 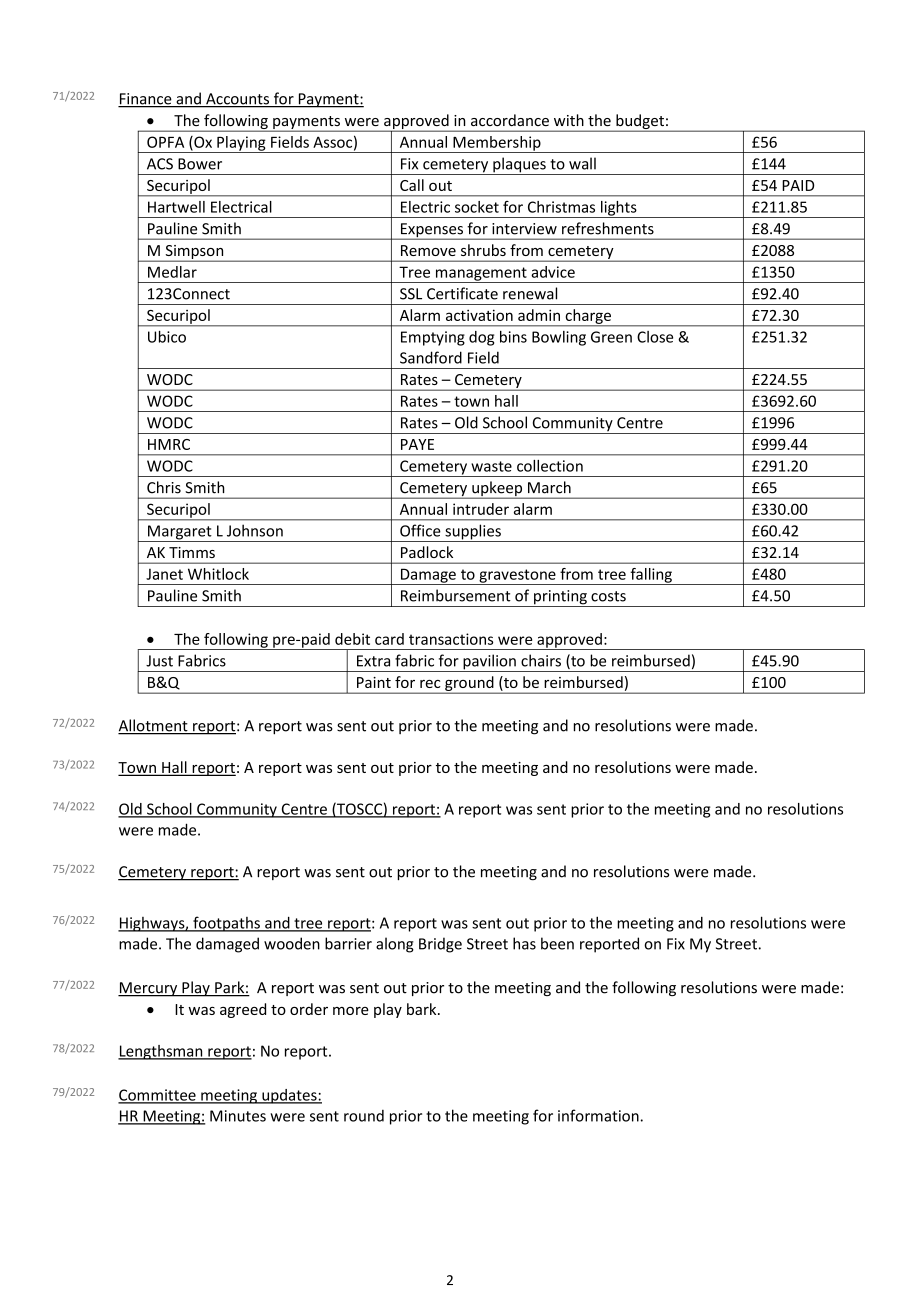 What do you see at coordinates (423, 1009) in the image?
I see `bark` at bounding box center [423, 1009].
